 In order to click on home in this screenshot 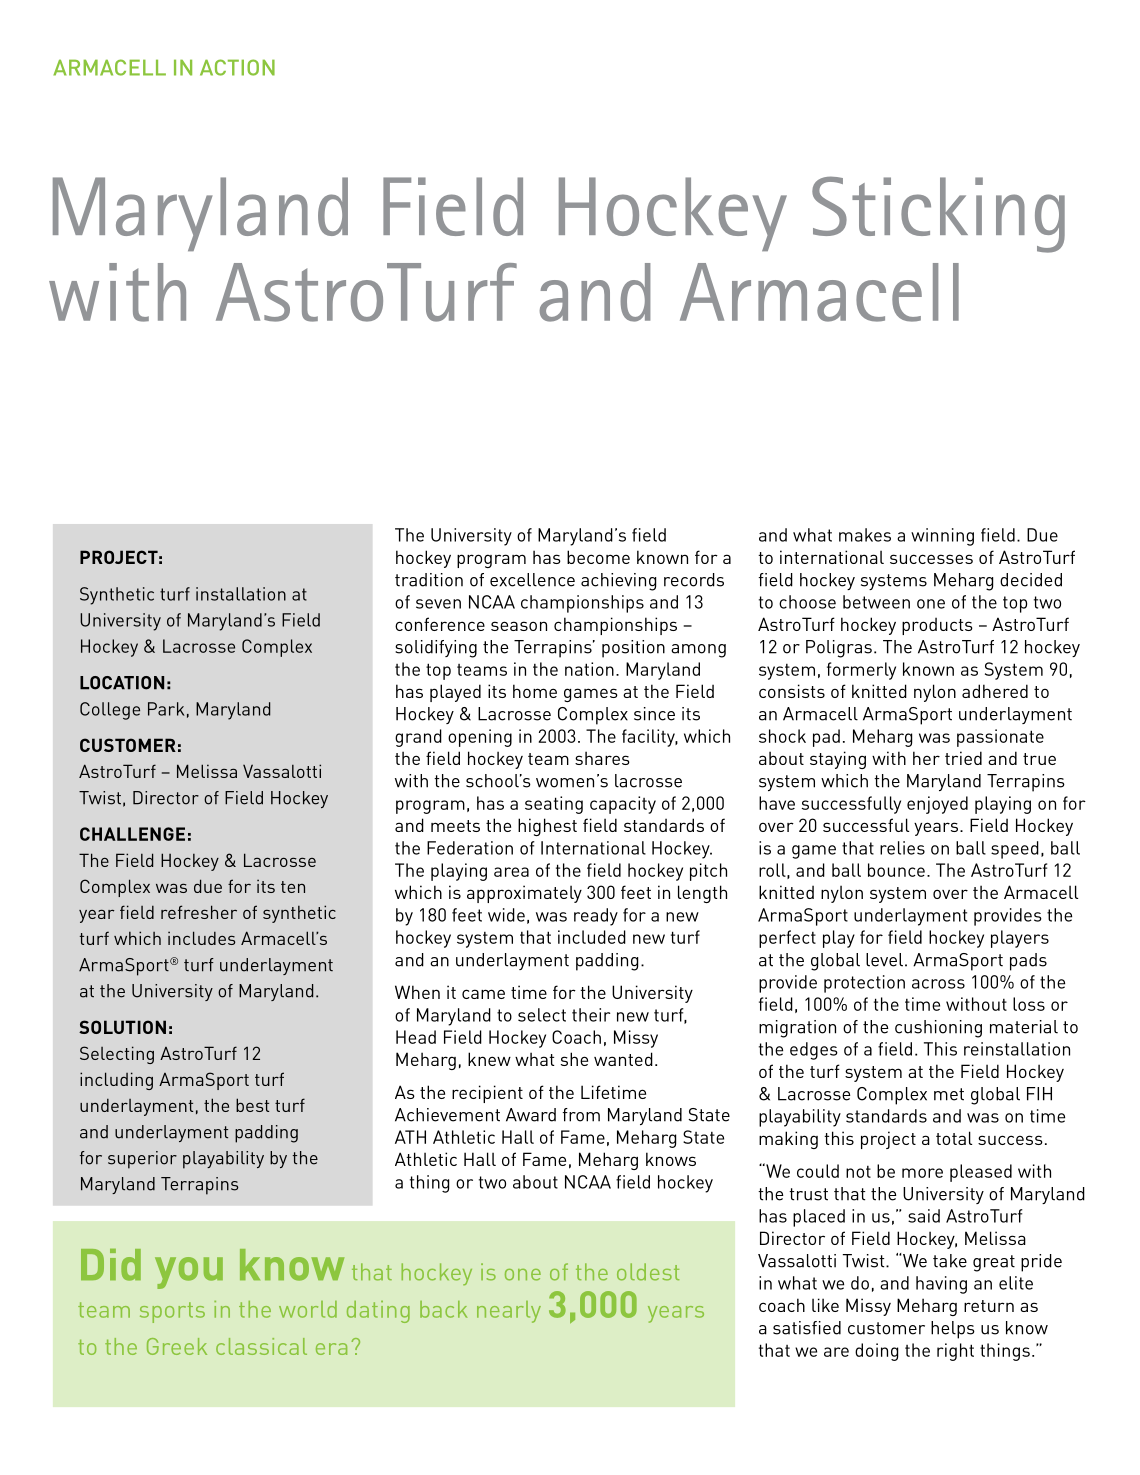, I will do `click(535, 691)`.
